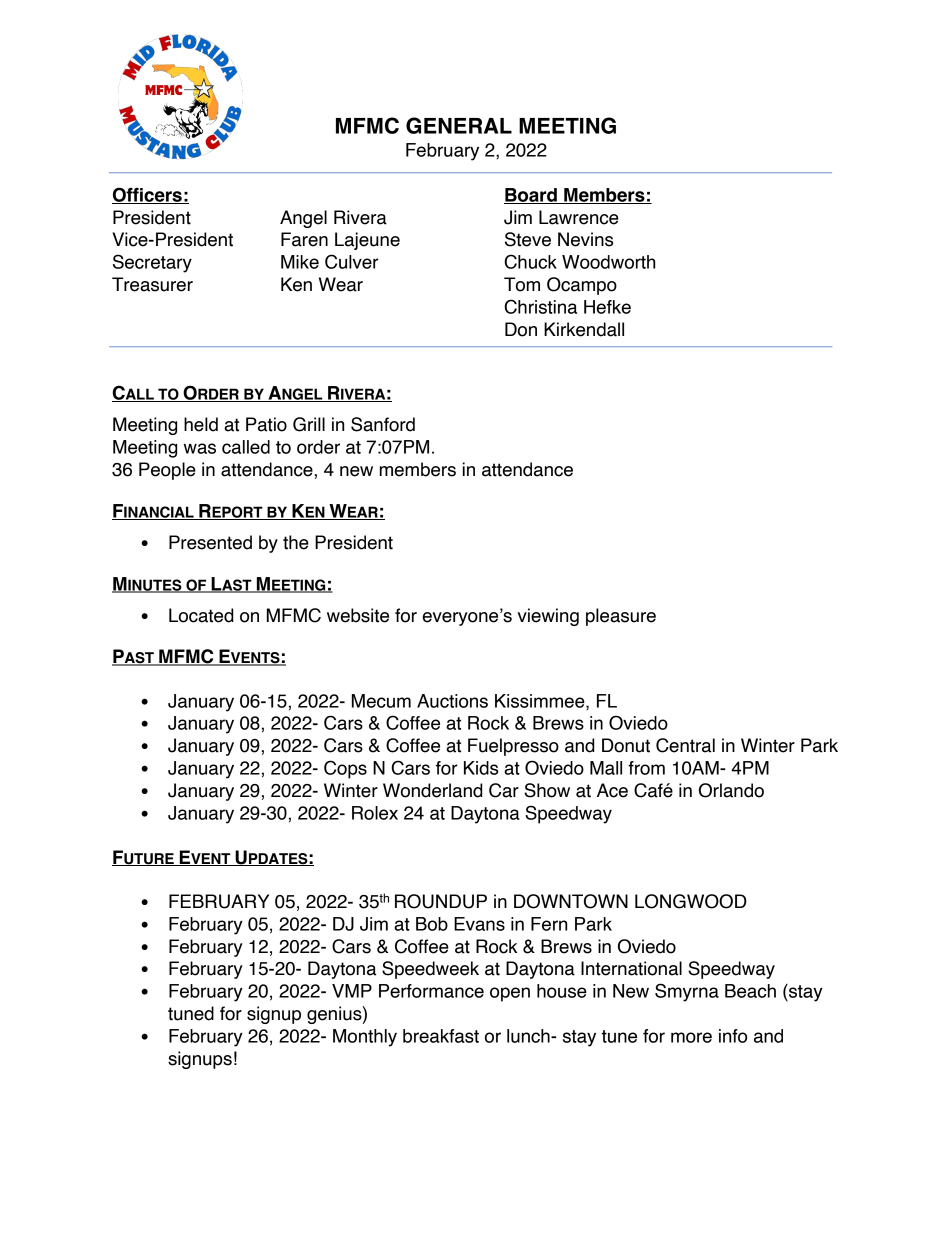 The image size is (952, 1233). I want to click on Auctions, so click(452, 701).
